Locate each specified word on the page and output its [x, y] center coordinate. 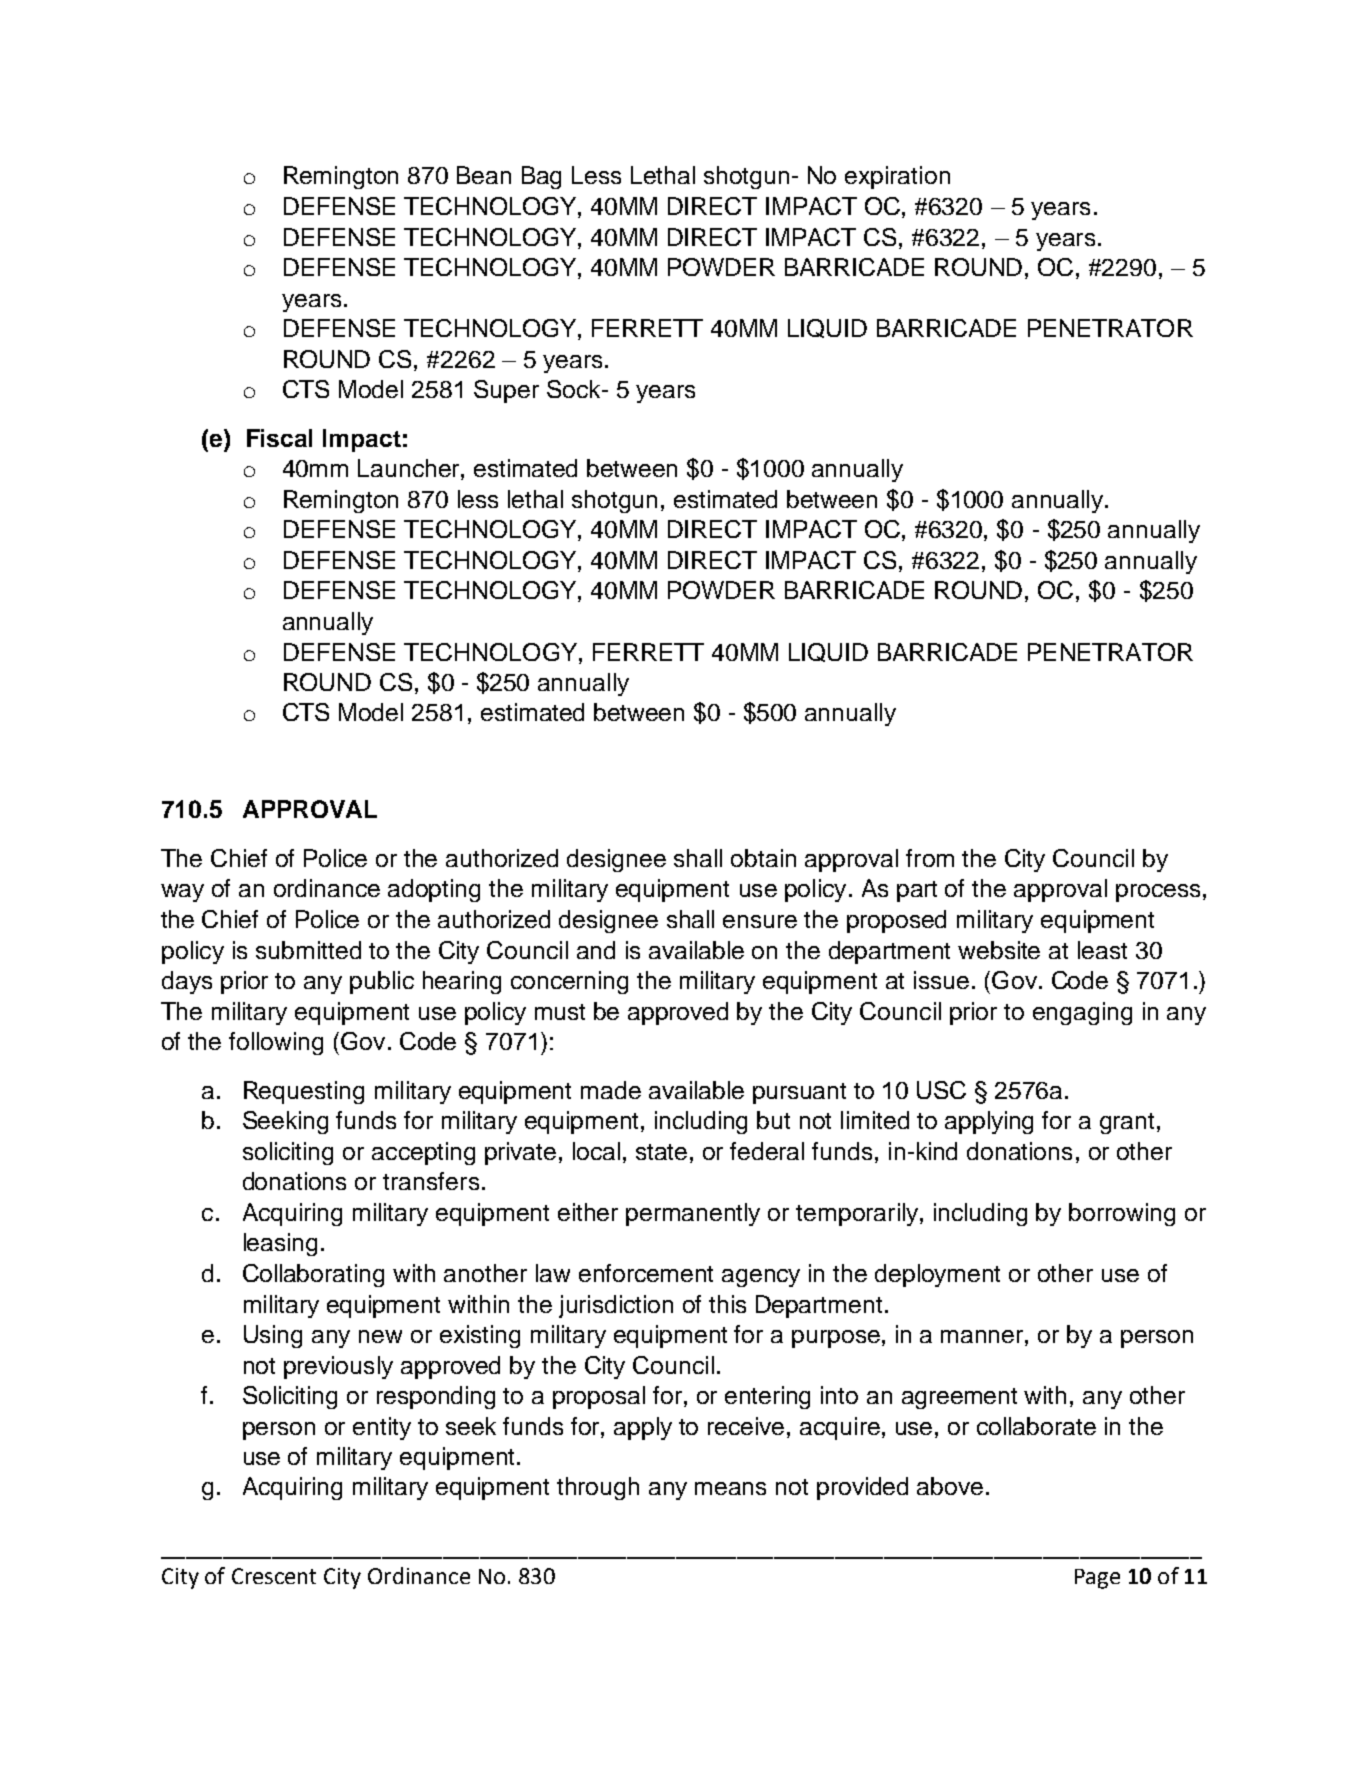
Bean [484, 175]
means [730, 1488]
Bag [541, 177]
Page [1097, 1579]
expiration [897, 177]
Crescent [274, 1576]
